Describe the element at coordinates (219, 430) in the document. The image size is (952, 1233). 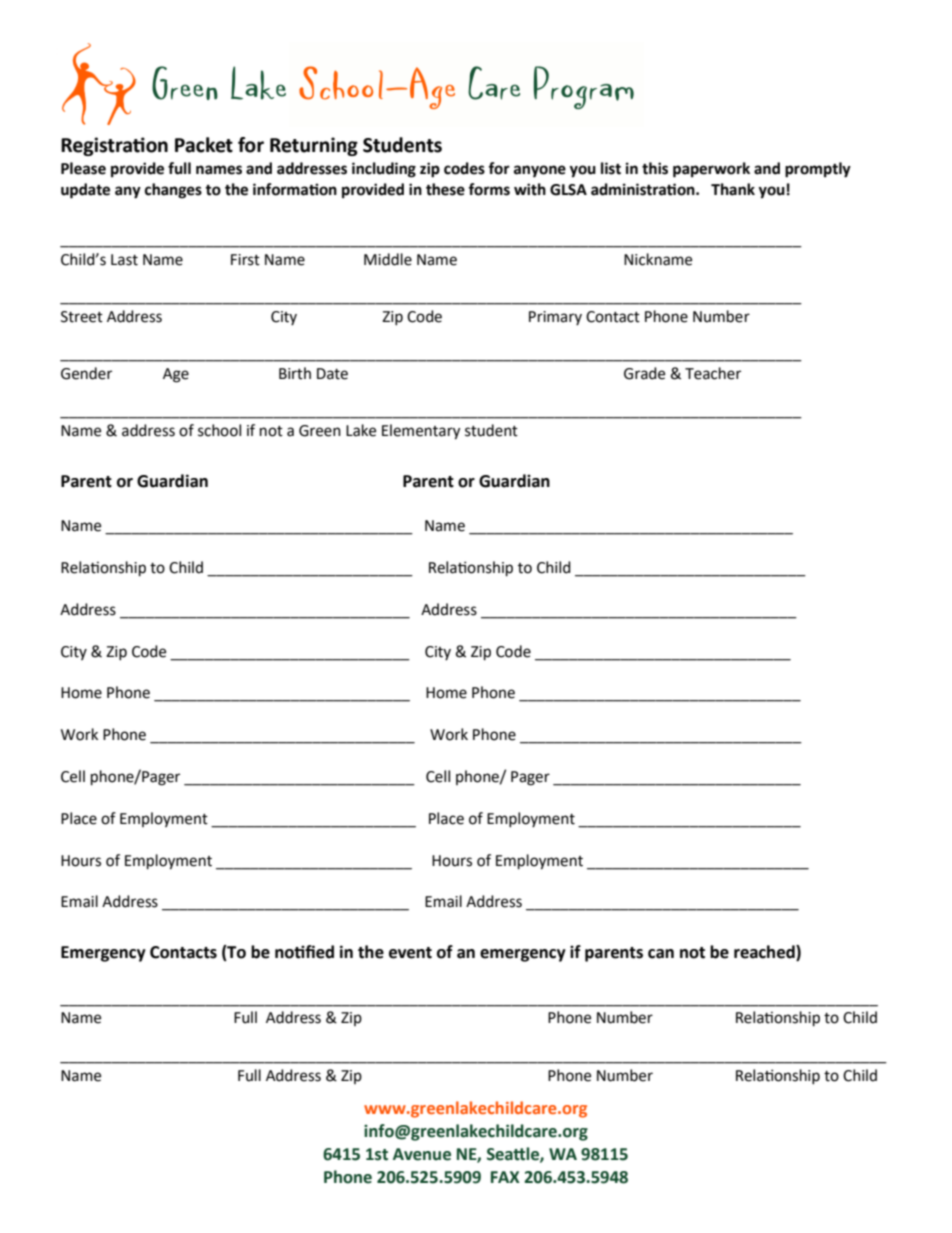
I see `school` at that location.
